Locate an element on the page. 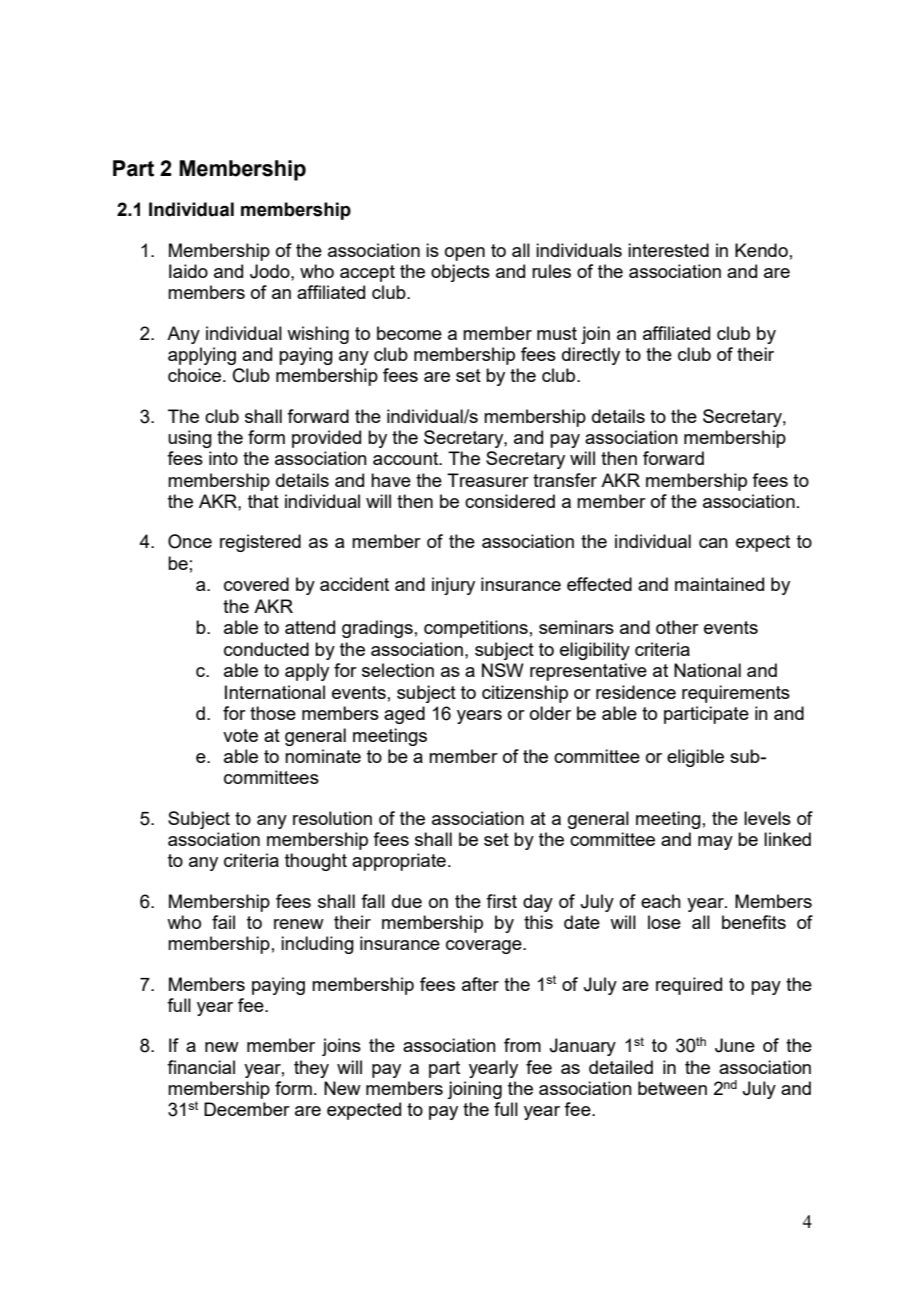 The image size is (924, 1309). conducted is located at coordinates (266, 649).
